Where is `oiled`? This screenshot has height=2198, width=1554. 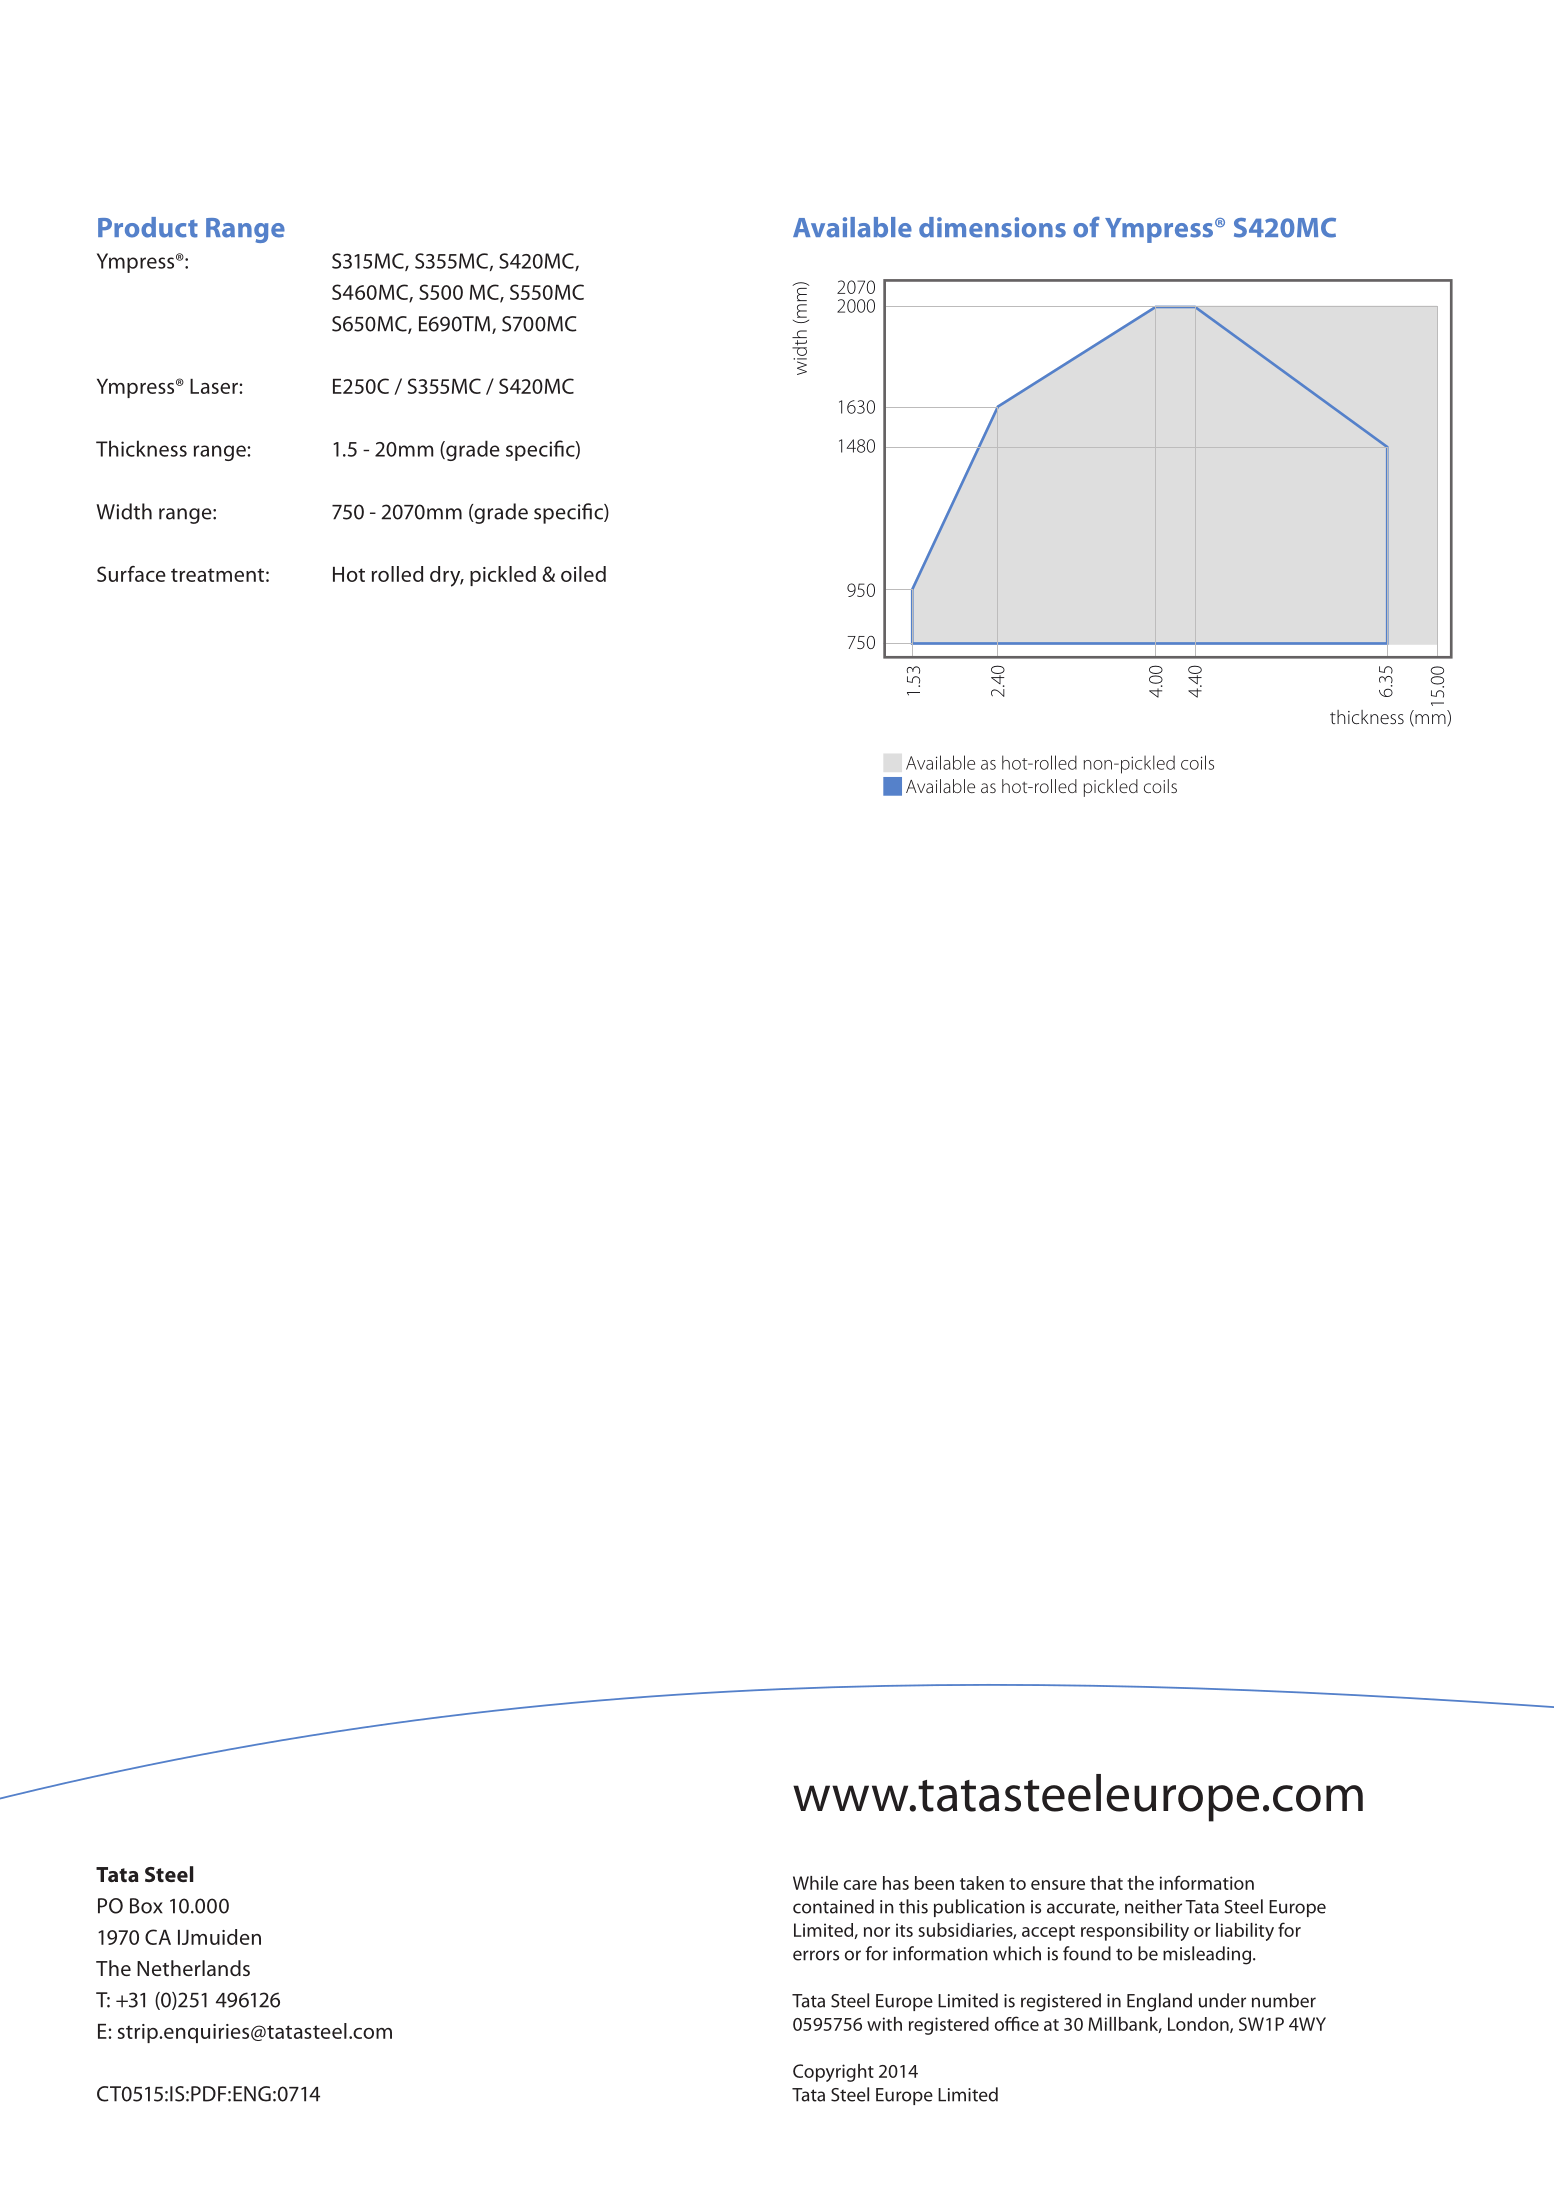 oiled is located at coordinates (583, 574).
